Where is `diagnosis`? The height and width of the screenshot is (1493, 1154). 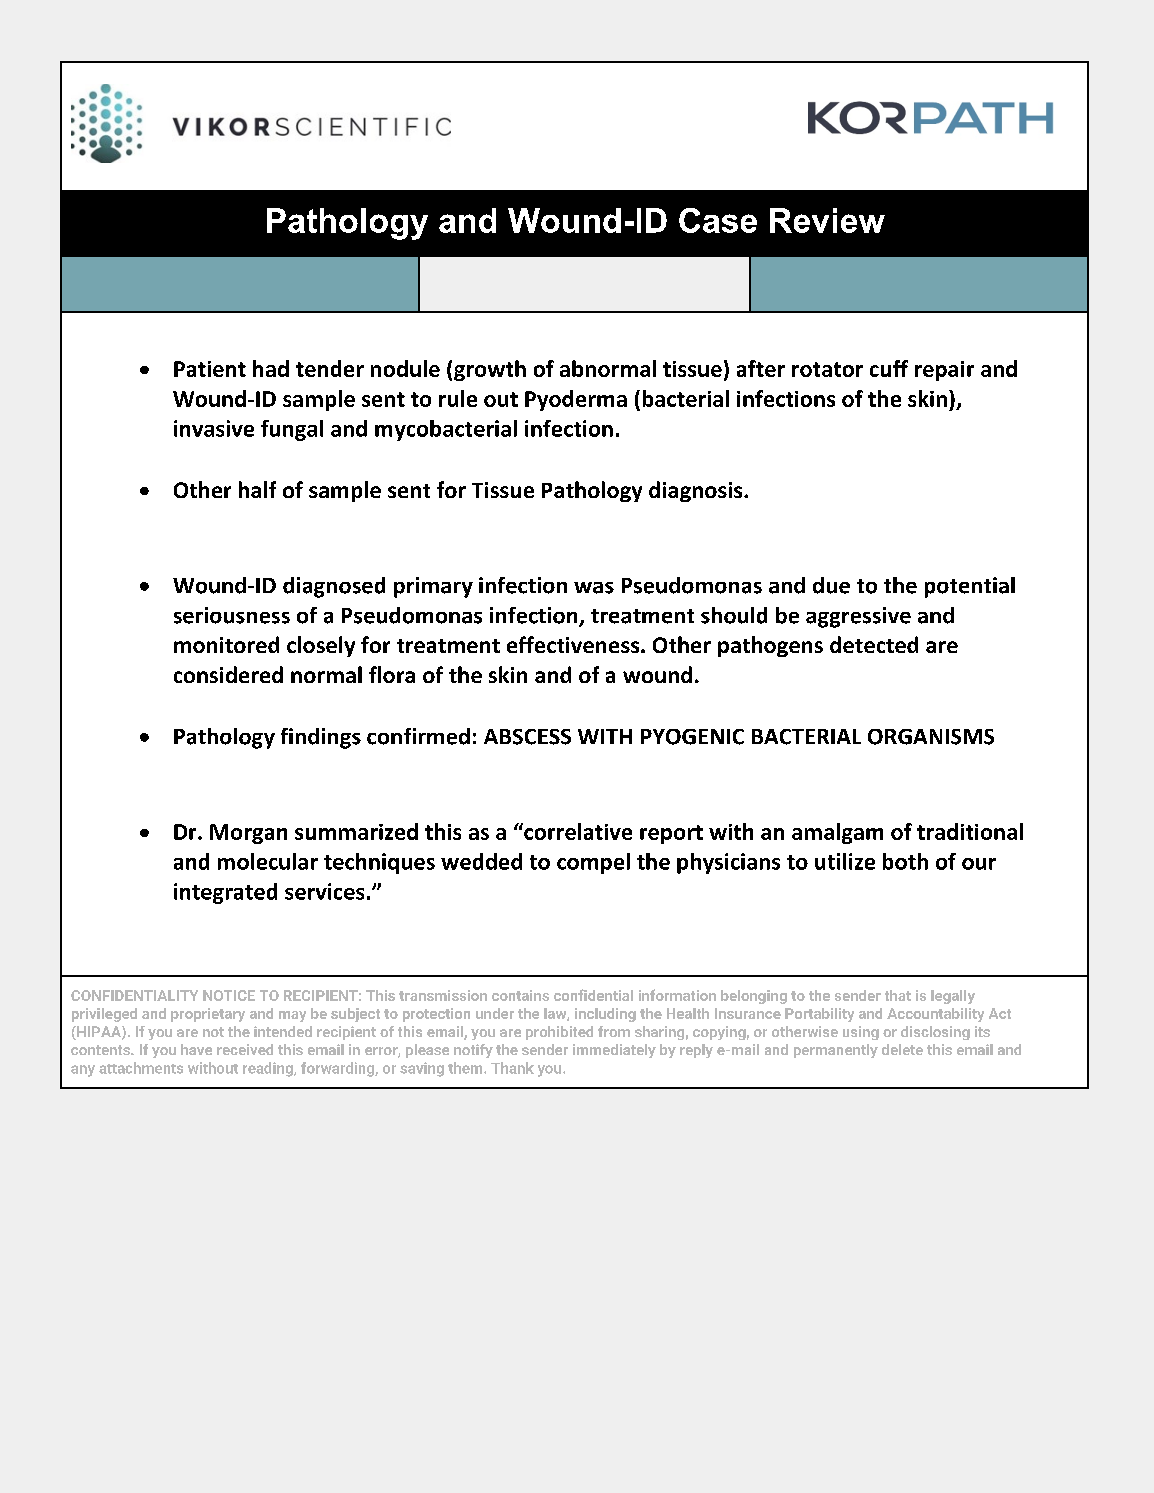 diagnosis is located at coordinates (697, 491).
